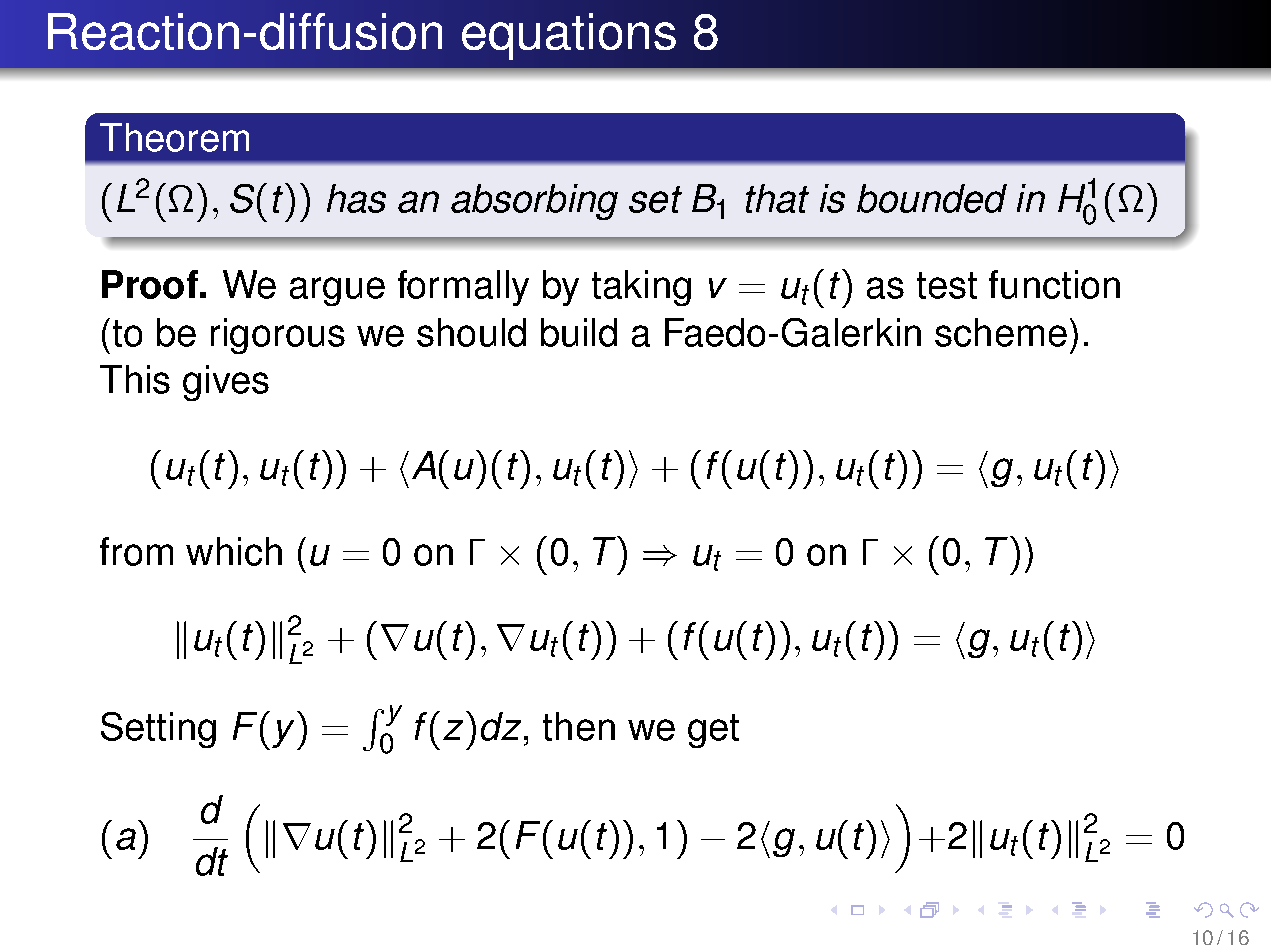  Describe the element at coordinates (158, 730) in the screenshot. I see `Setting` at that location.
